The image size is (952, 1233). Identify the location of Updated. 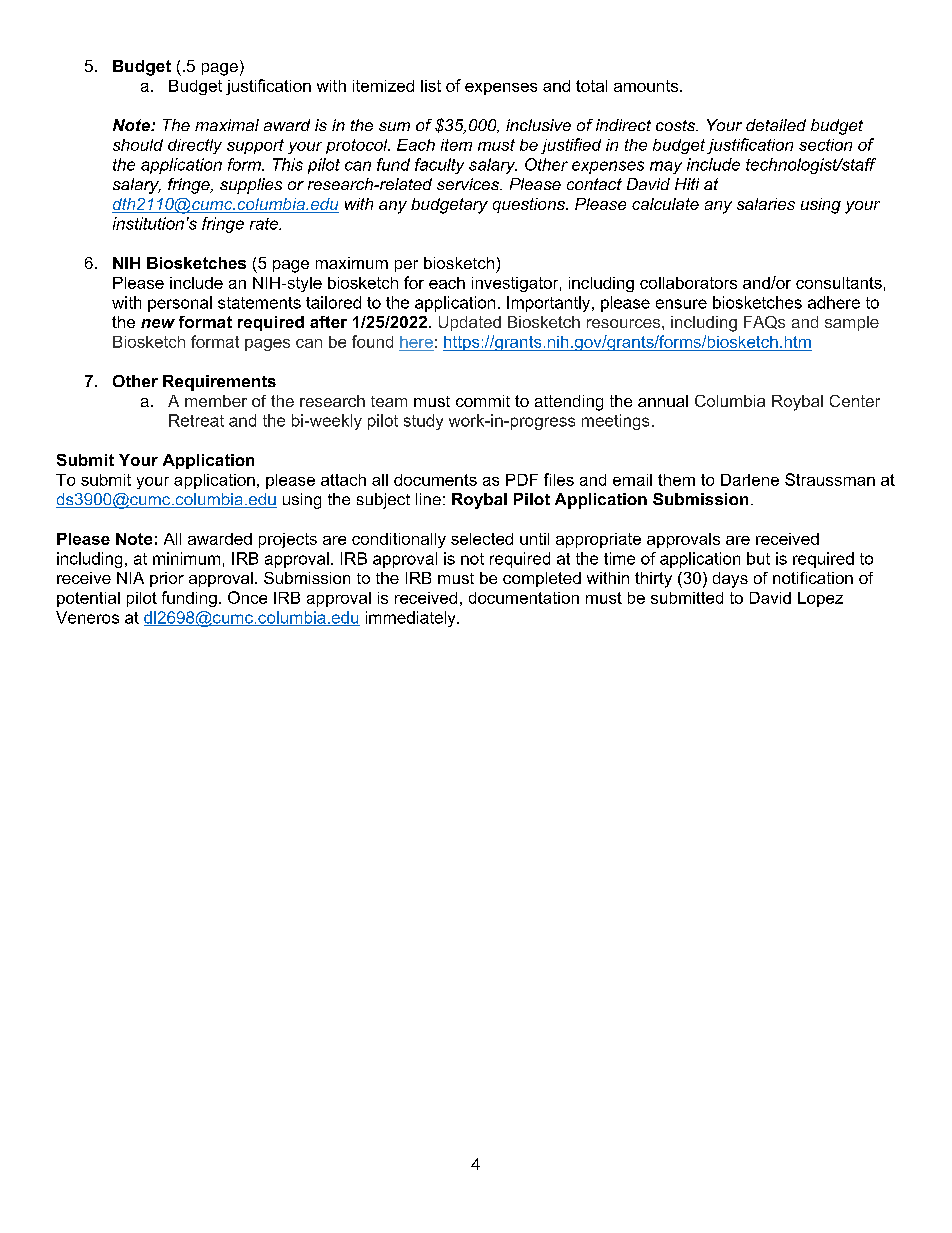
(470, 323).
